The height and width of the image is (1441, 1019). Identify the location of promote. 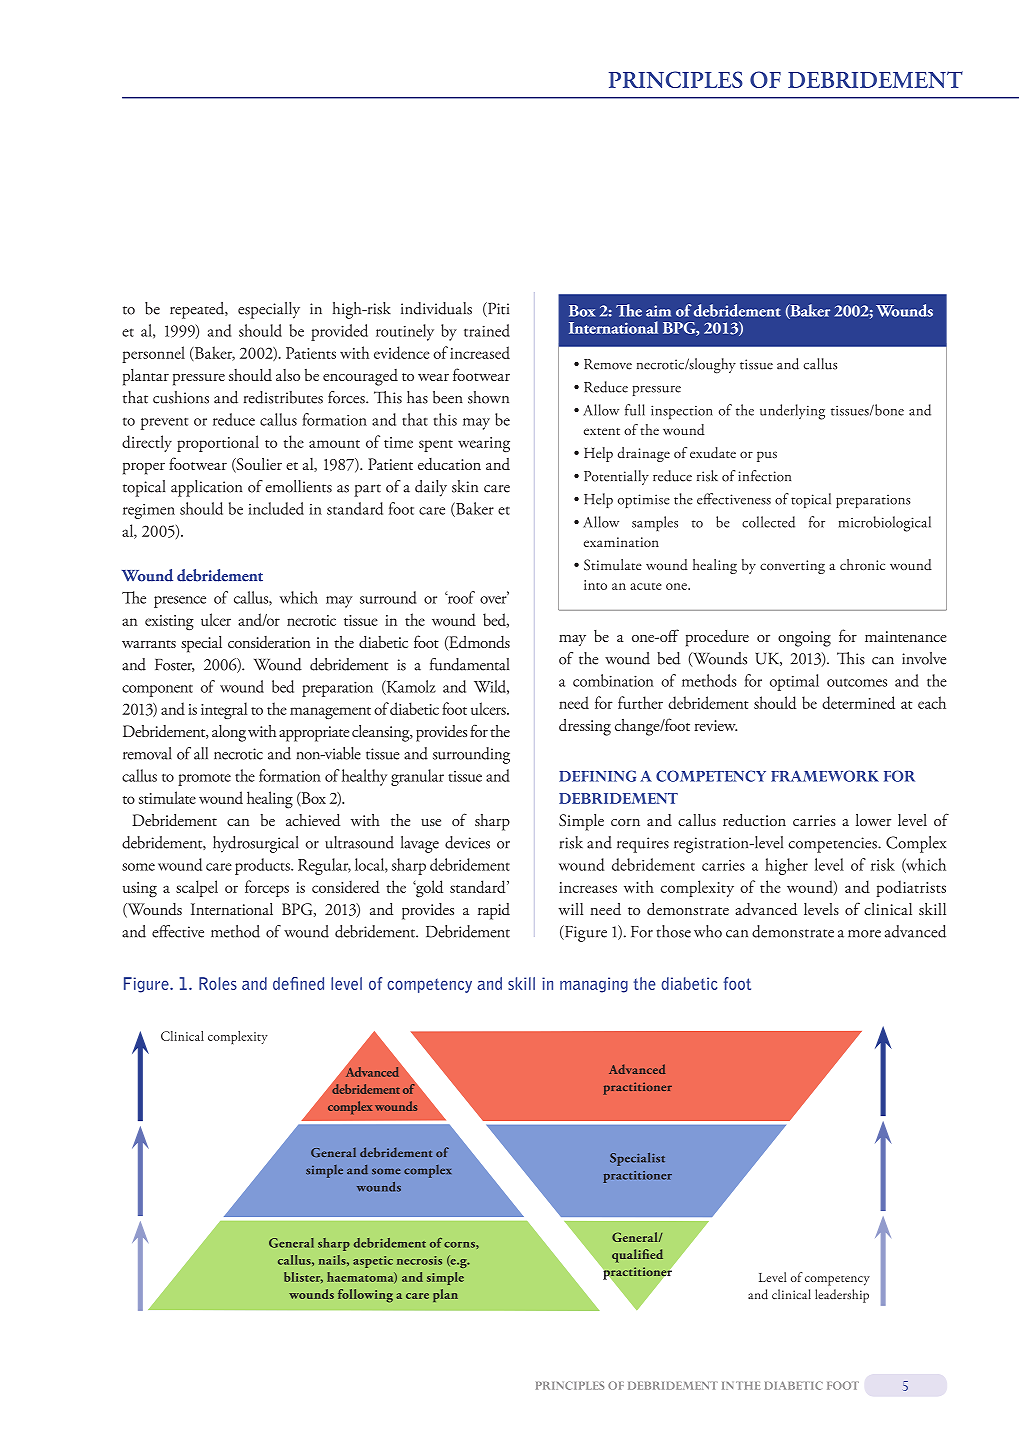
(204, 780).
